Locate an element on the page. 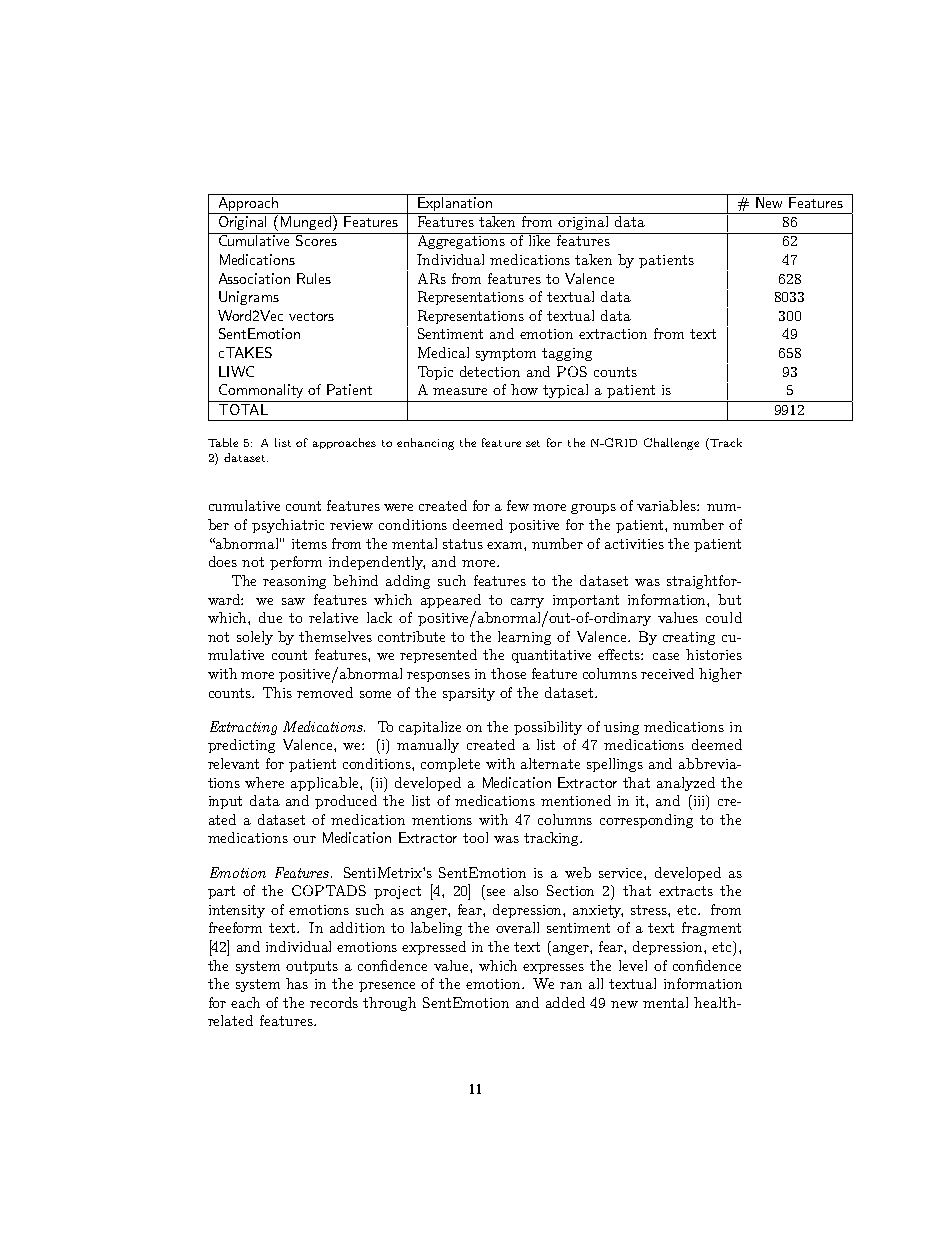 This image has height=1233, width=952. like is located at coordinates (540, 239).
